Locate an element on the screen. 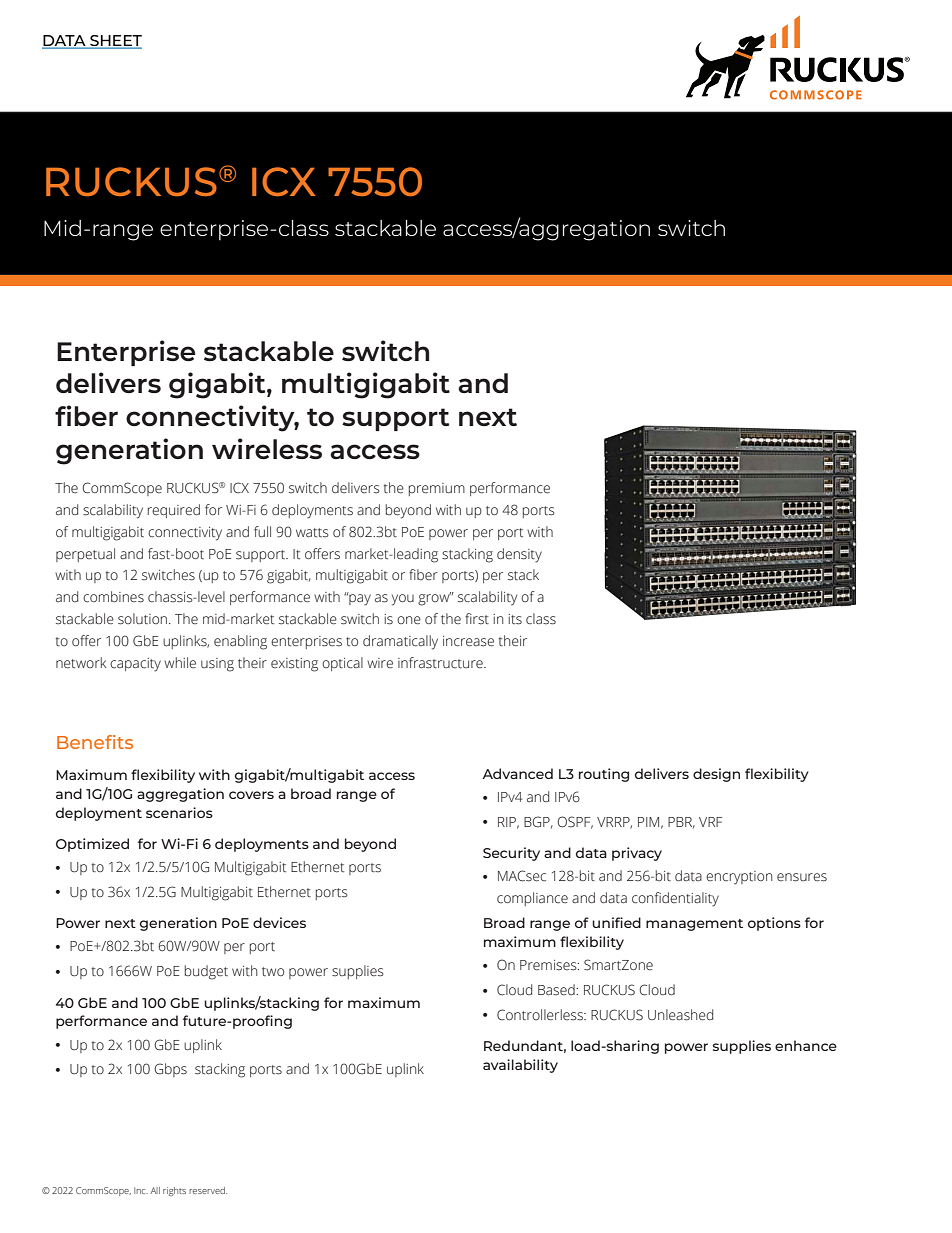  Advanced is located at coordinates (517, 773).
